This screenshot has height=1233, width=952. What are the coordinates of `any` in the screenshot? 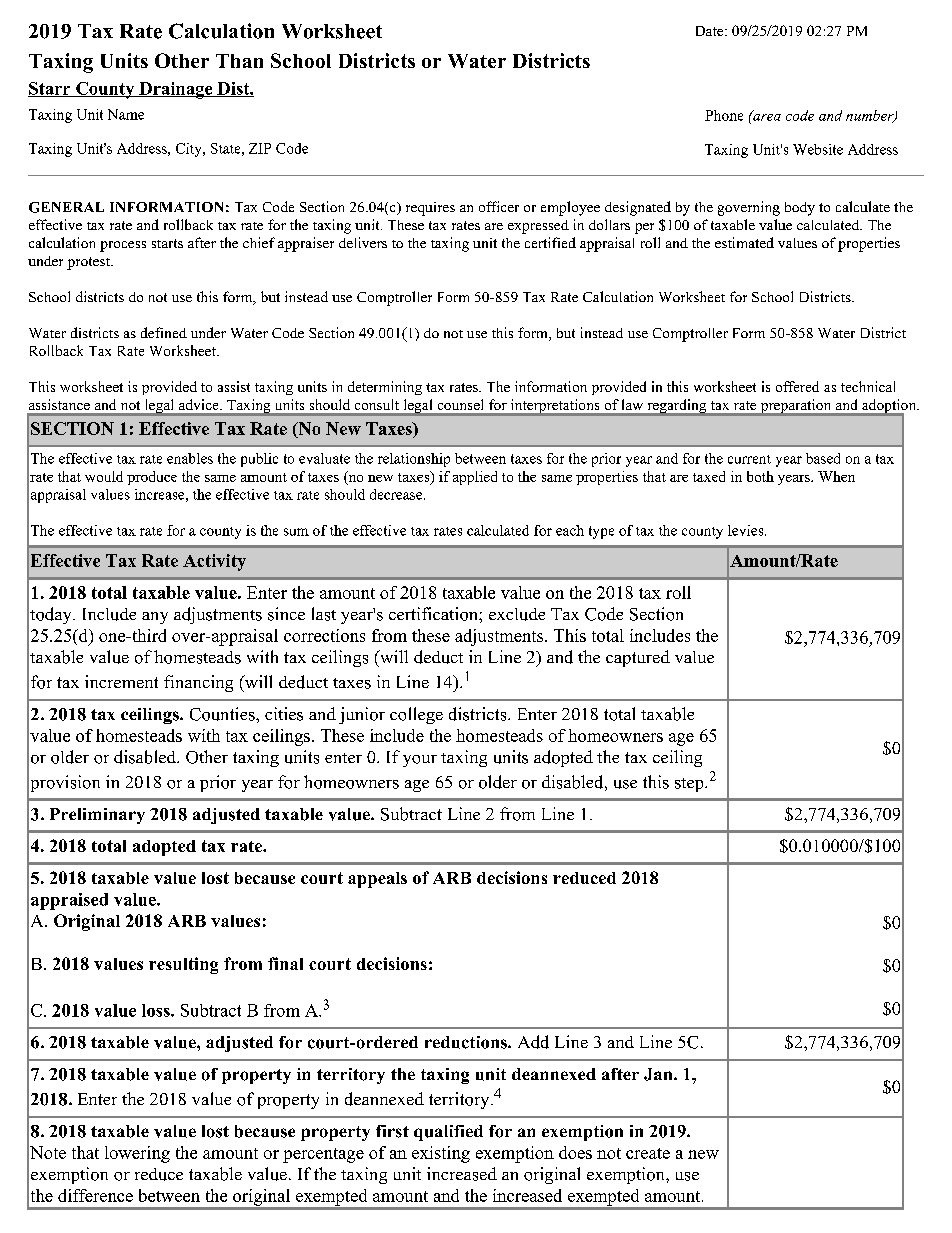 It's located at (155, 618).
